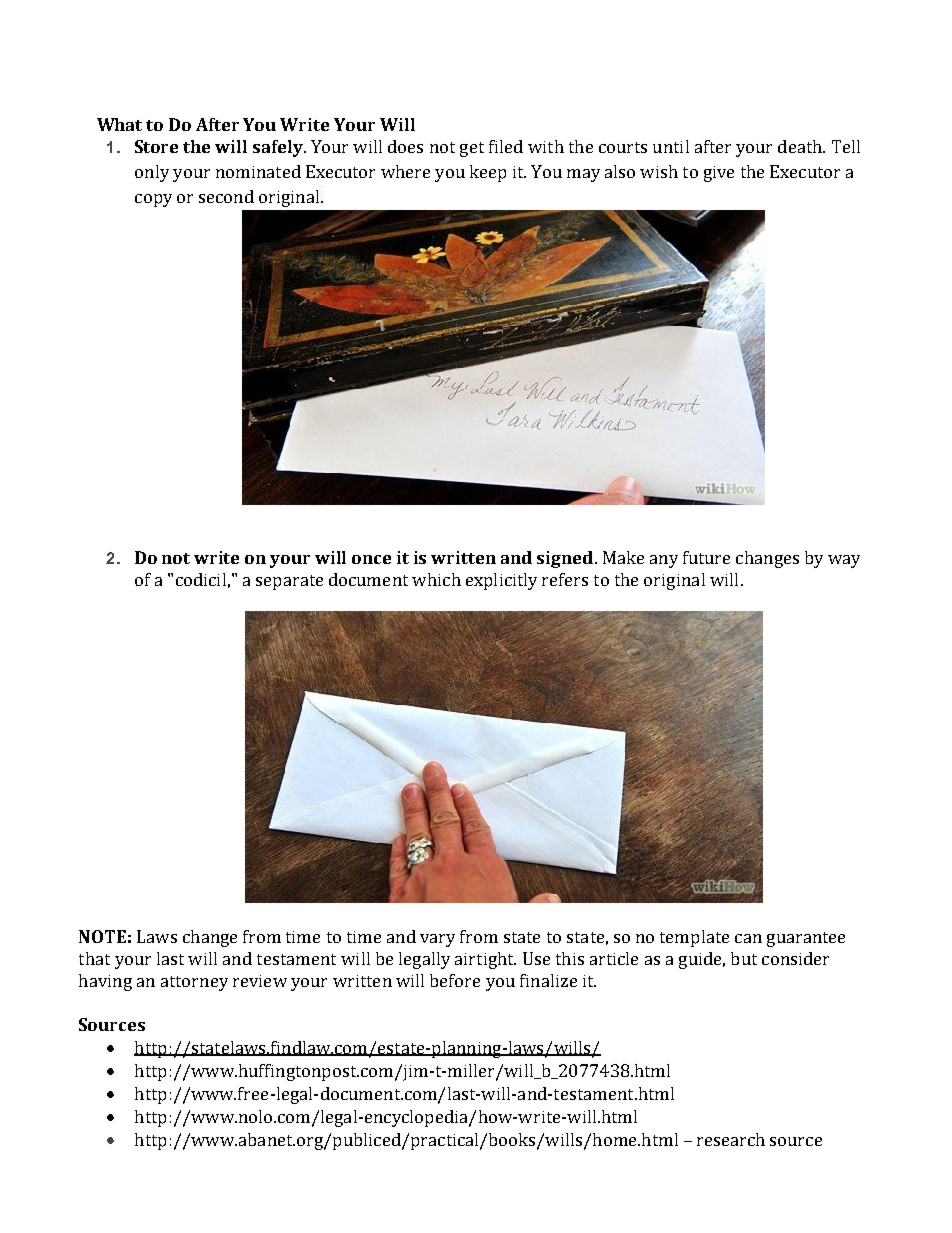  Describe the element at coordinates (156, 146) in the document. I see `Store` at that location.
